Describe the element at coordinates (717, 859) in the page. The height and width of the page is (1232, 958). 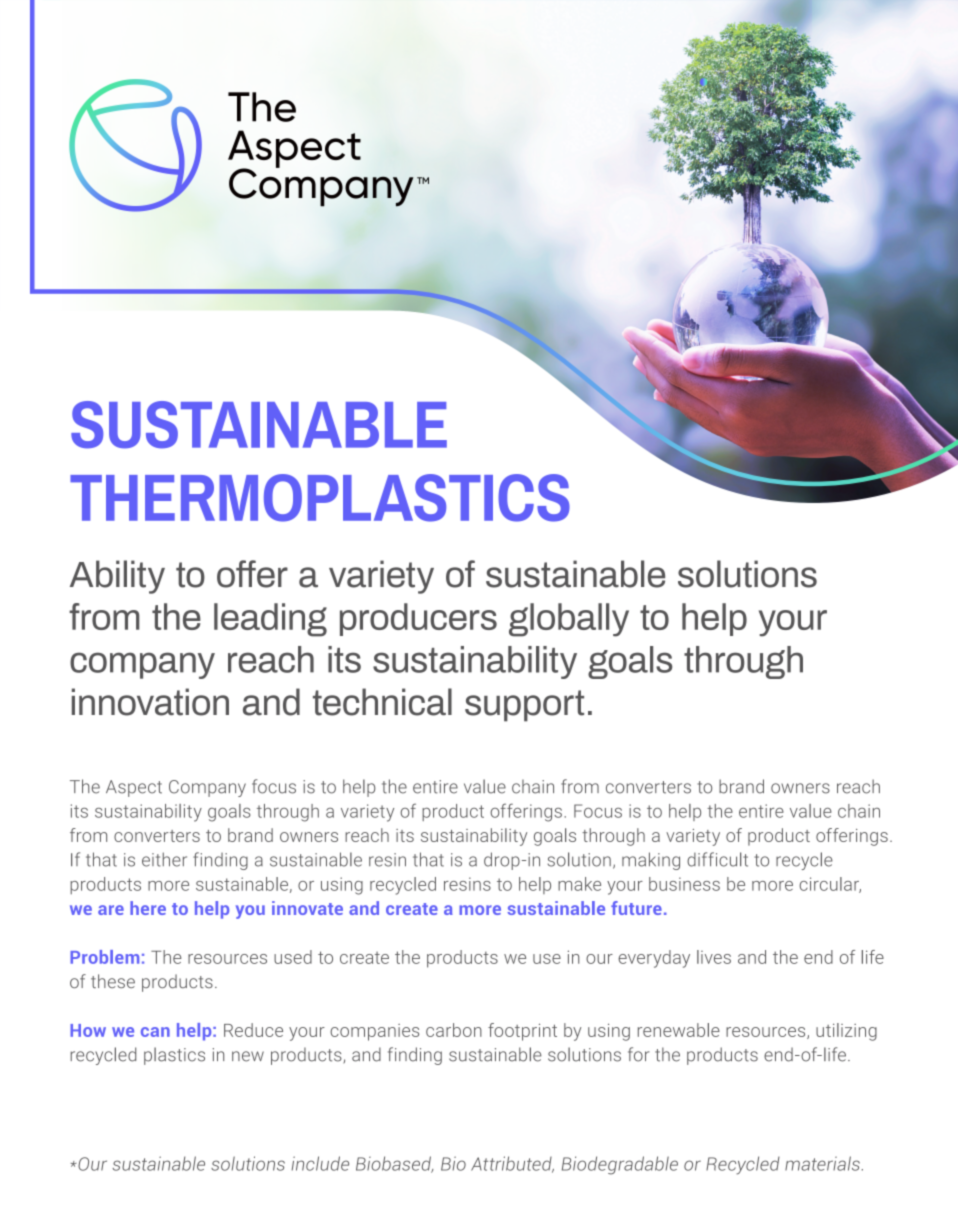
I see `difficult` at that location.
